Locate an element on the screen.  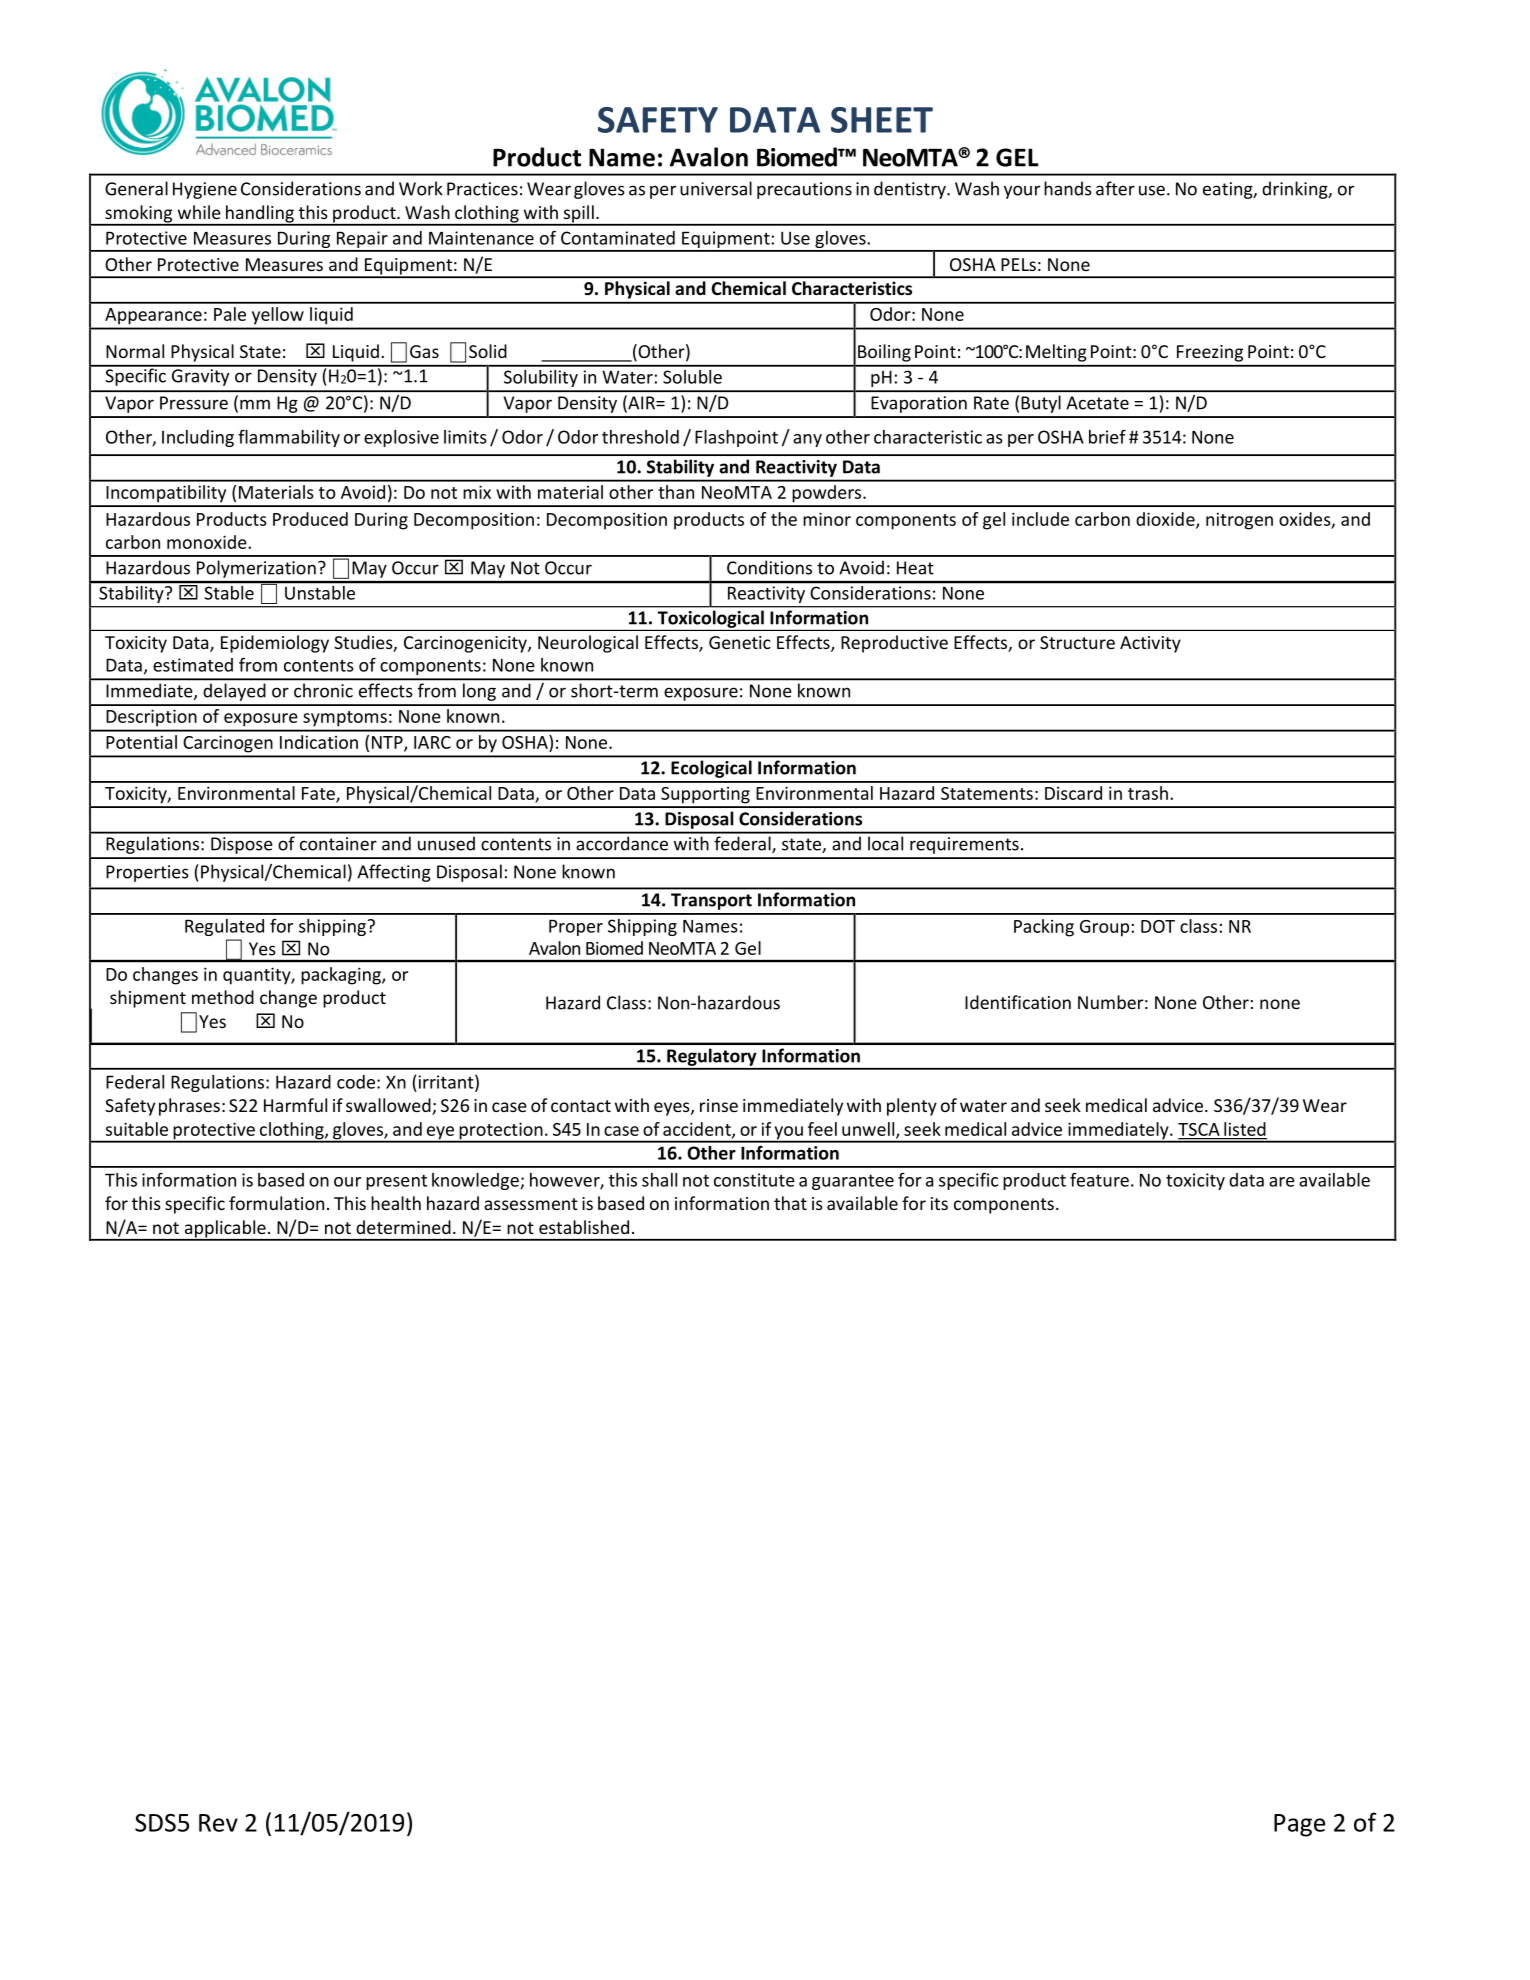
chronic is located at coordinates (323, 690).
